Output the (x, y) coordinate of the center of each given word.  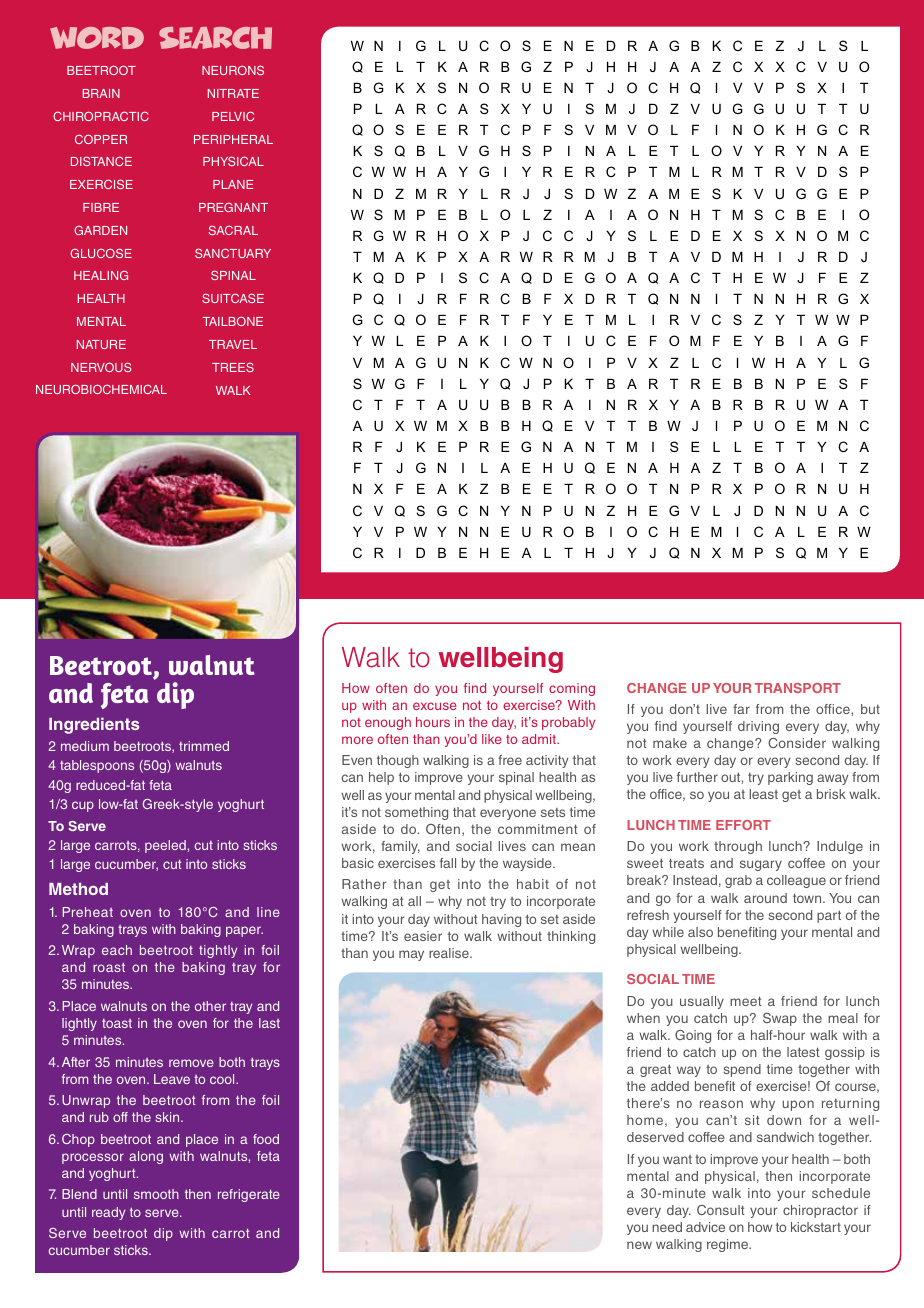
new (639, 1245)
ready (108, 1213)
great (655, 1070)
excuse (435, 706)
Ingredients (94, 725)
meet (746, 1001)
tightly (218, 951)
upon (798, 1105)
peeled (165, 846)
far (741, 709)
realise (450, 953)
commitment (538, 829)
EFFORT (743, 825)
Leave (172, 1079)
